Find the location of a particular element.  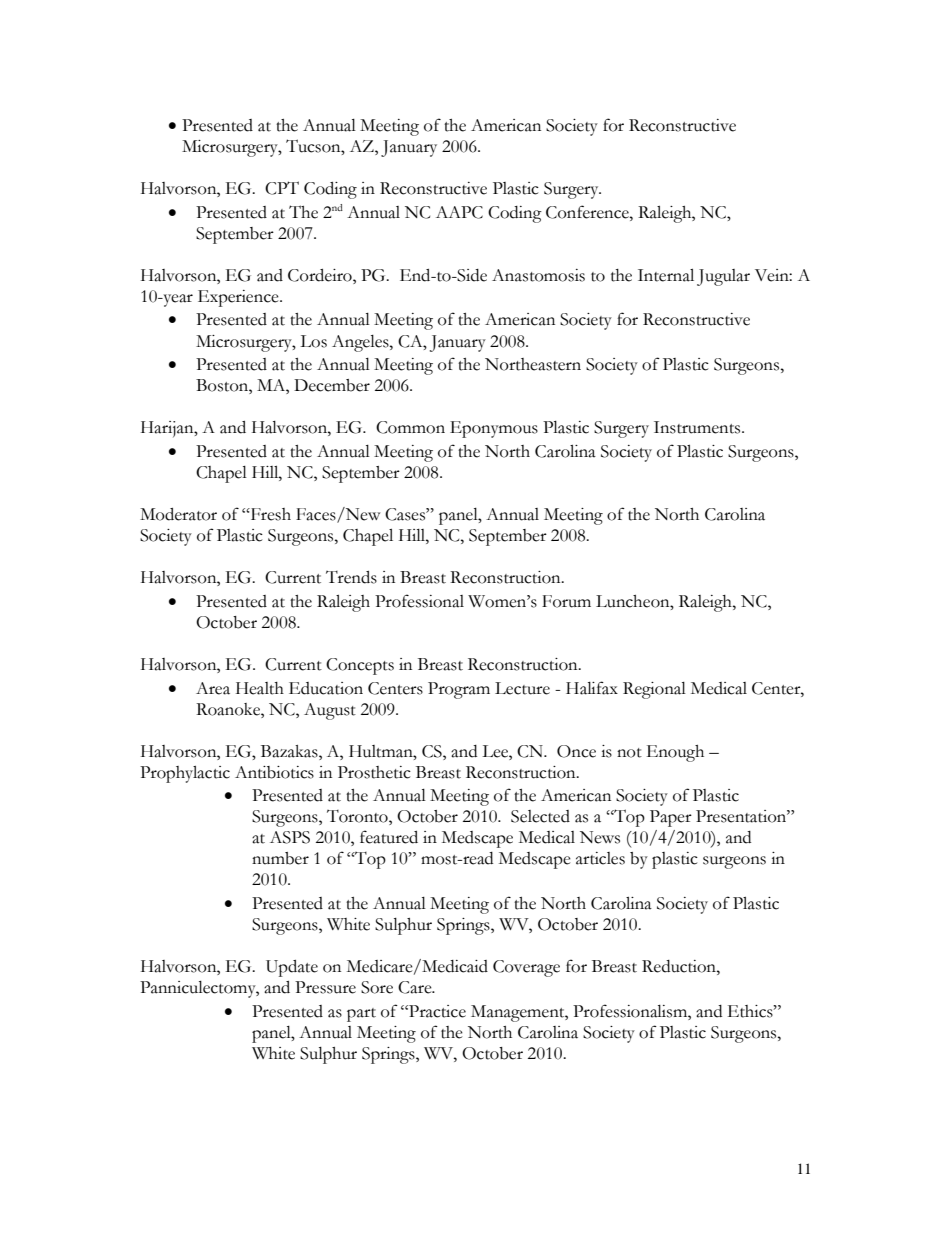

Sore is located at coordinates (377, 987).
